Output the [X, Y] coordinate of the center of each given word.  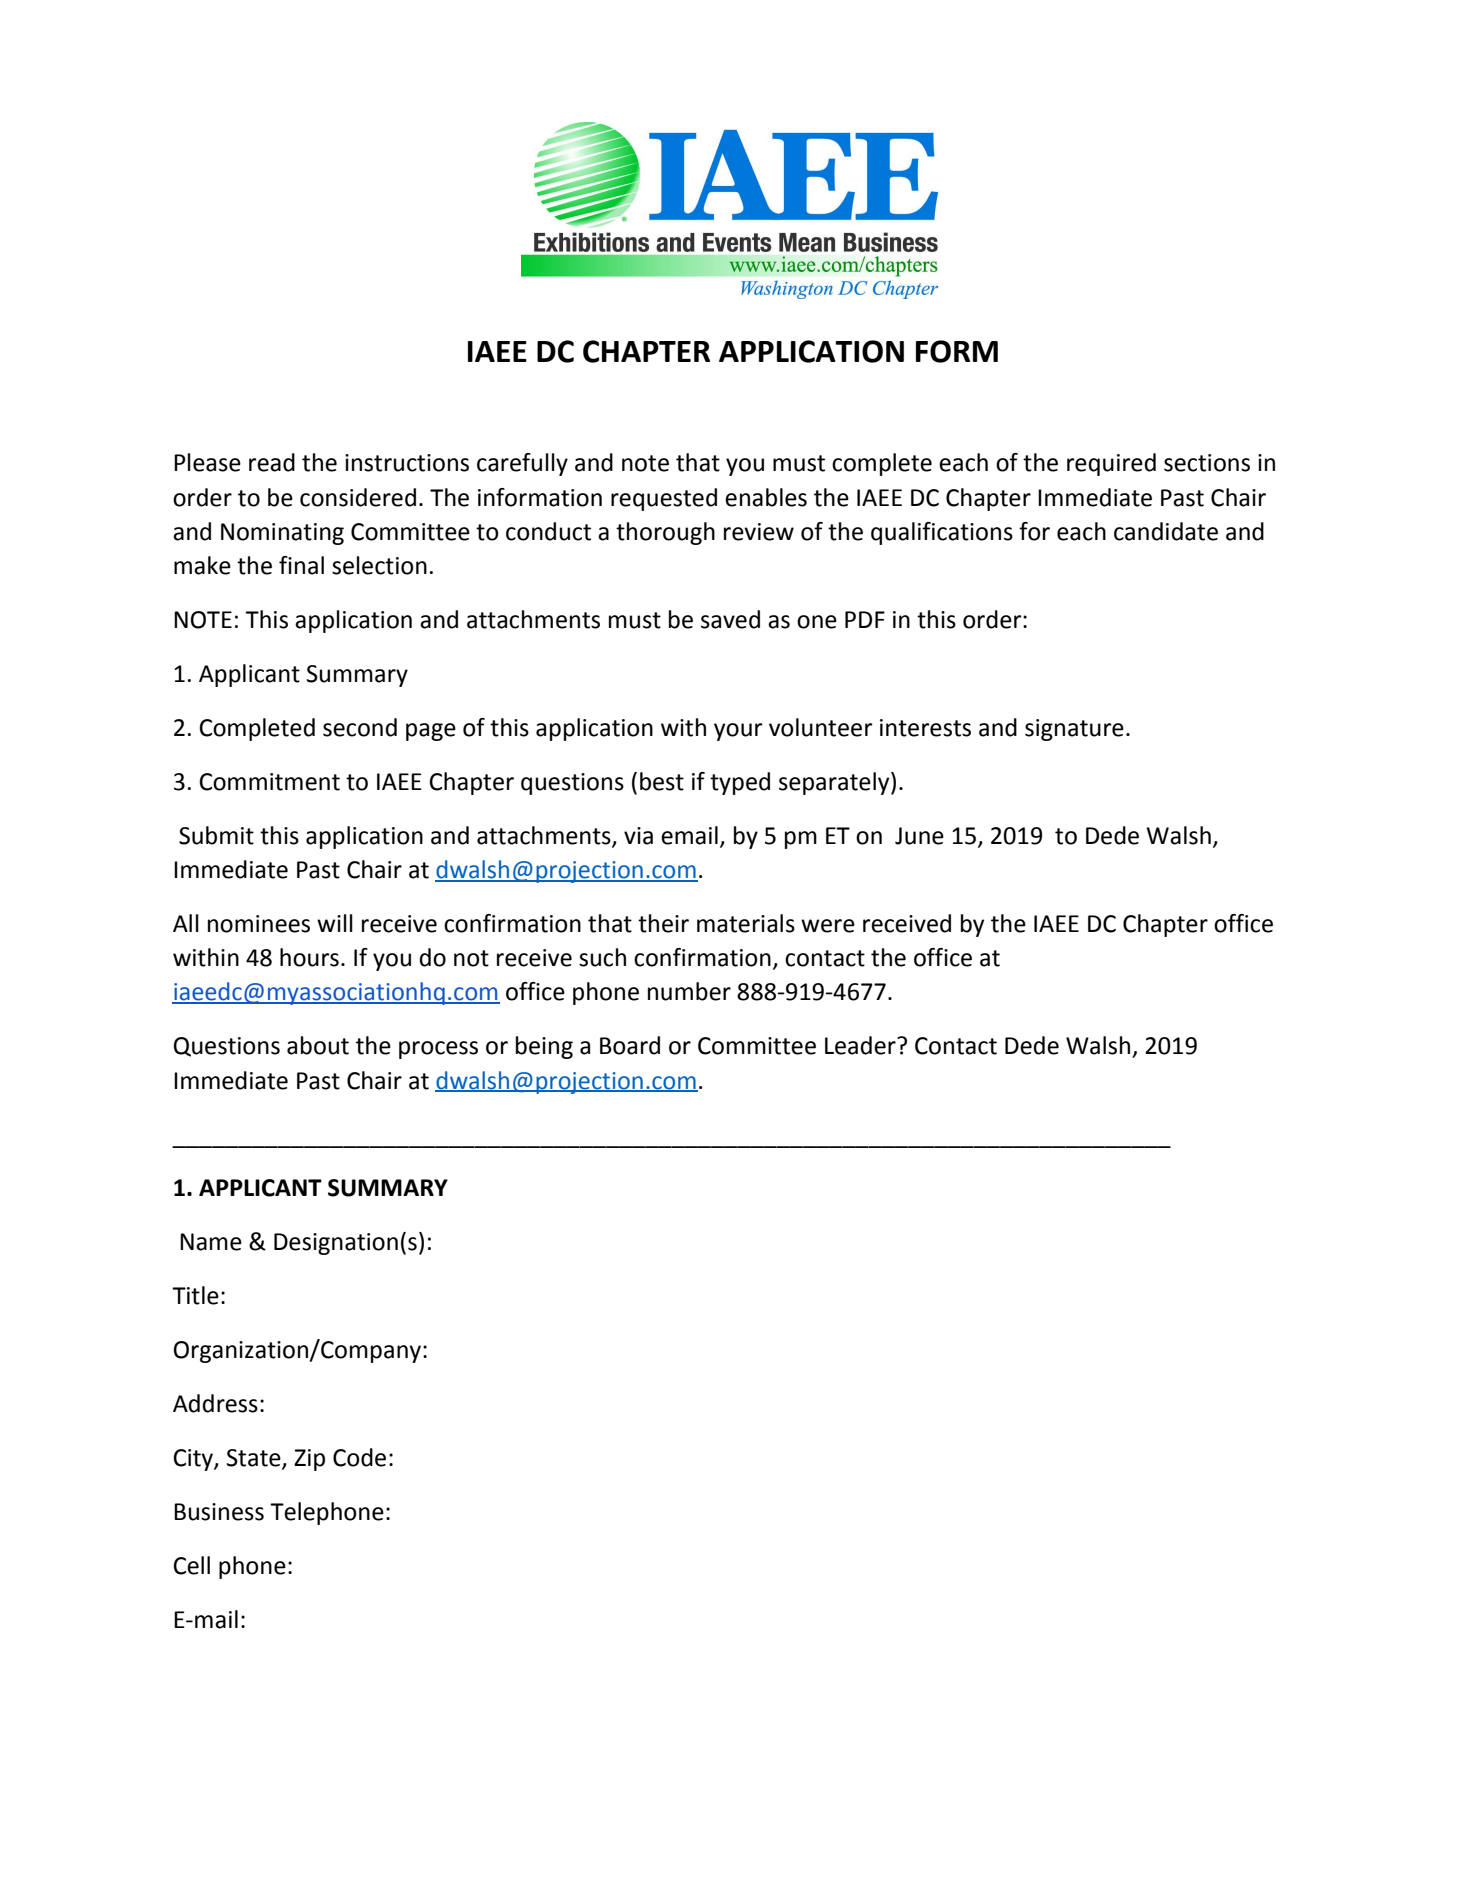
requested [664, 499]
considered [358, 497]
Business [219, 1512]
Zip [309, 1460]
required [1111, 464]
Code [359, 1457]
